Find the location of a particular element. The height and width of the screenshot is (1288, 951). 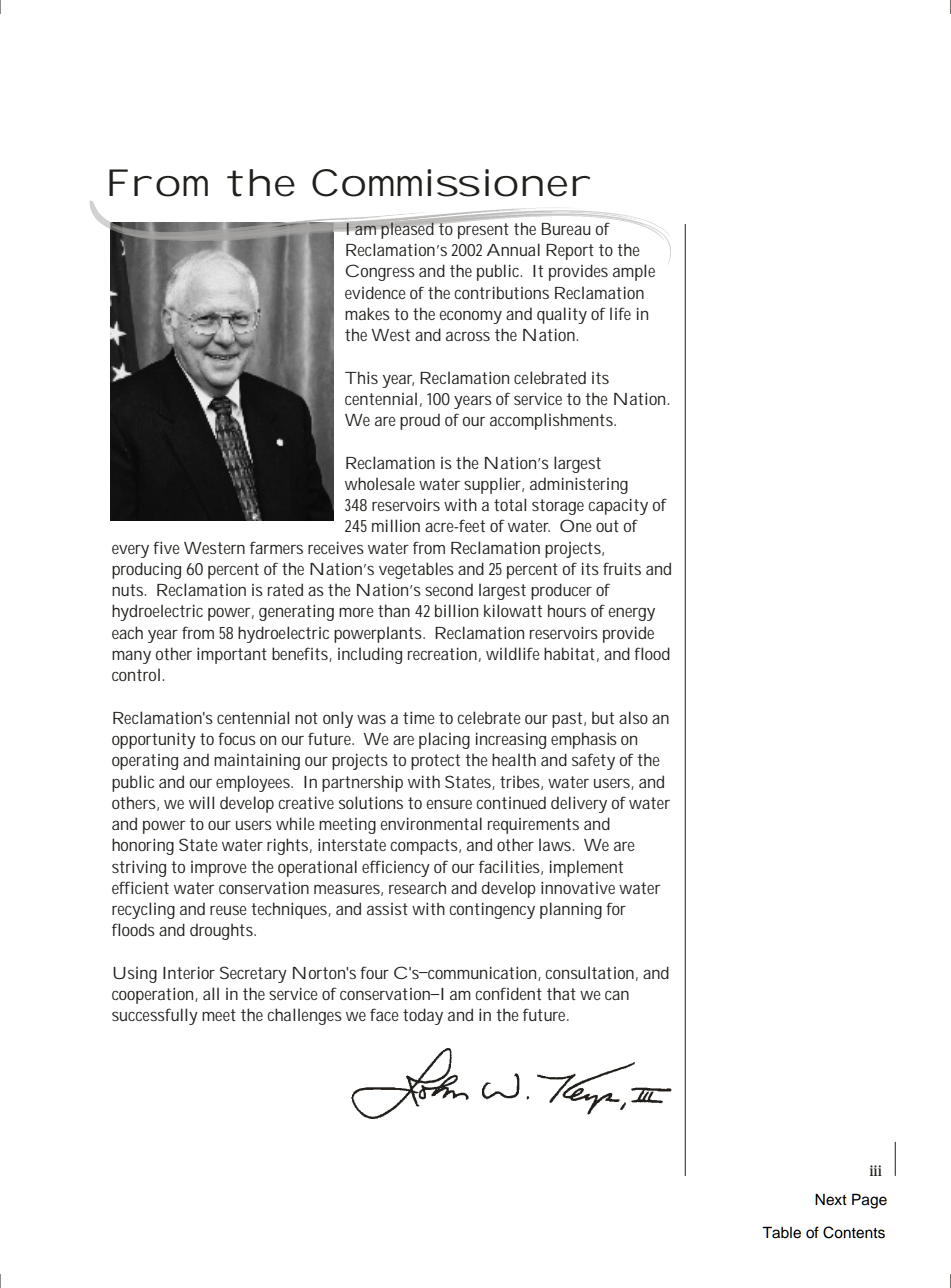

today is located at coordinates (423, 1016).
